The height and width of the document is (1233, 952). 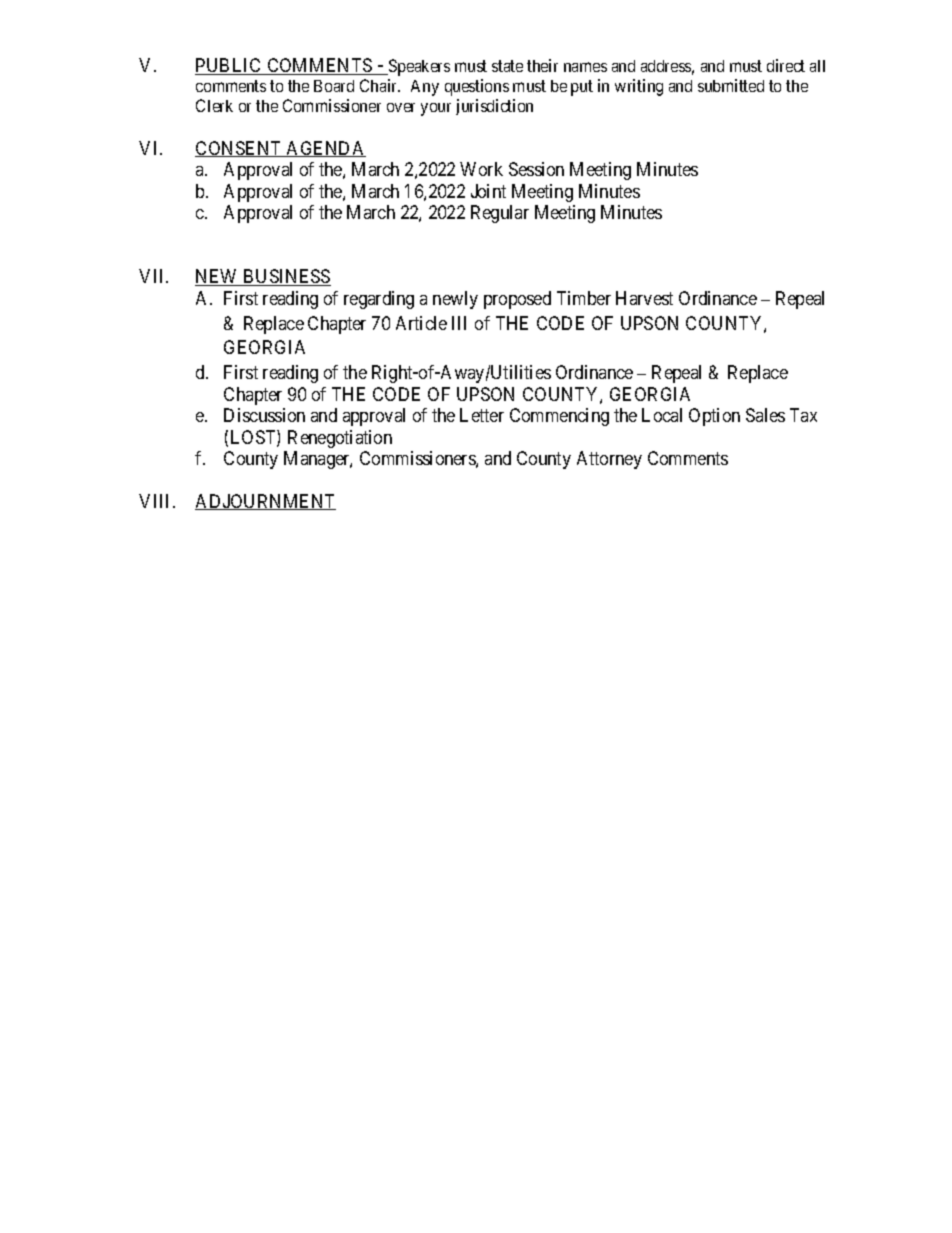 What do you see at coordinates (265, 502) in the document?
I see `ADJOURNMENT` at bounding box center [265, 502].
